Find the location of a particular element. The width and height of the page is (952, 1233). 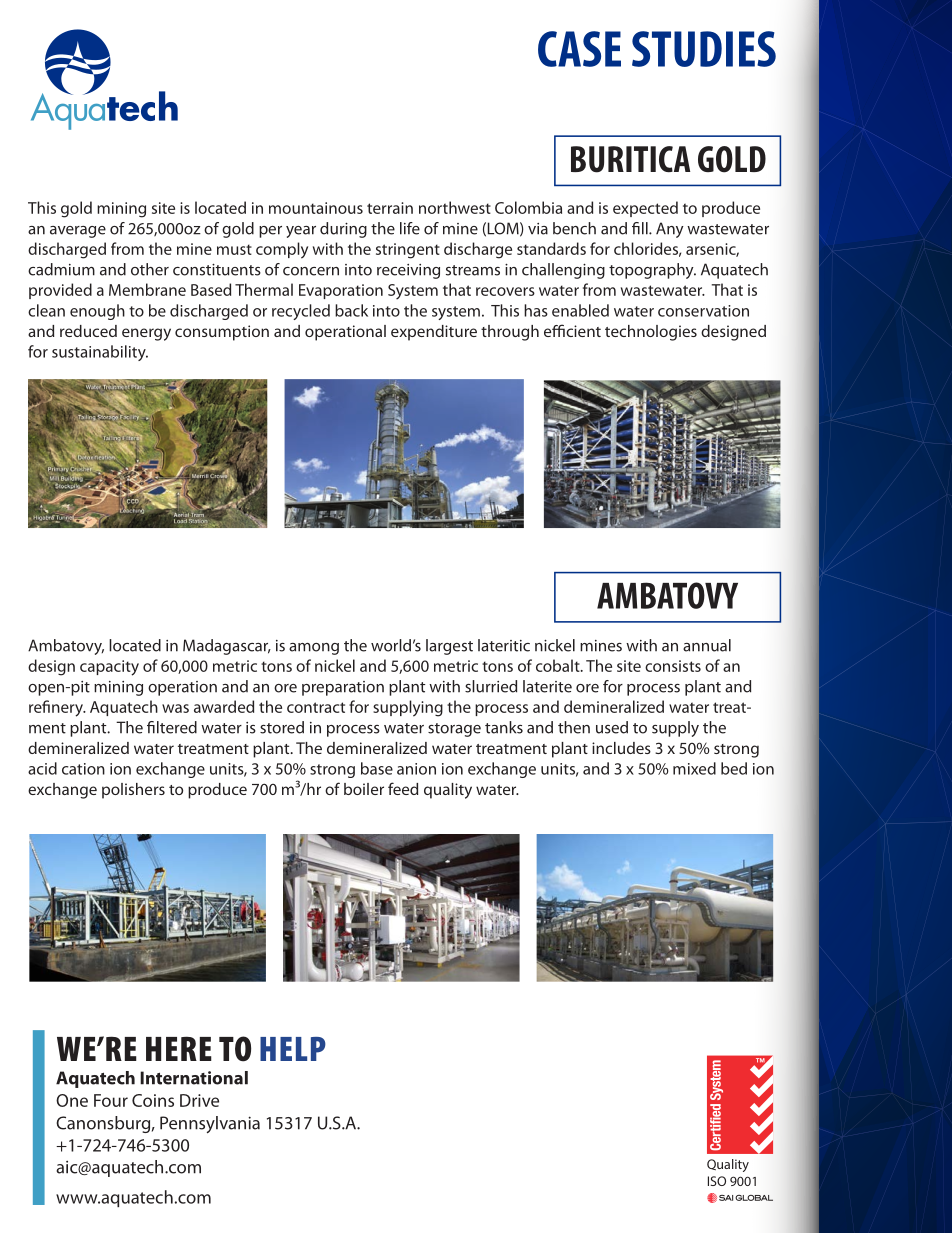

Four is located at coordinates (111, 1100).
